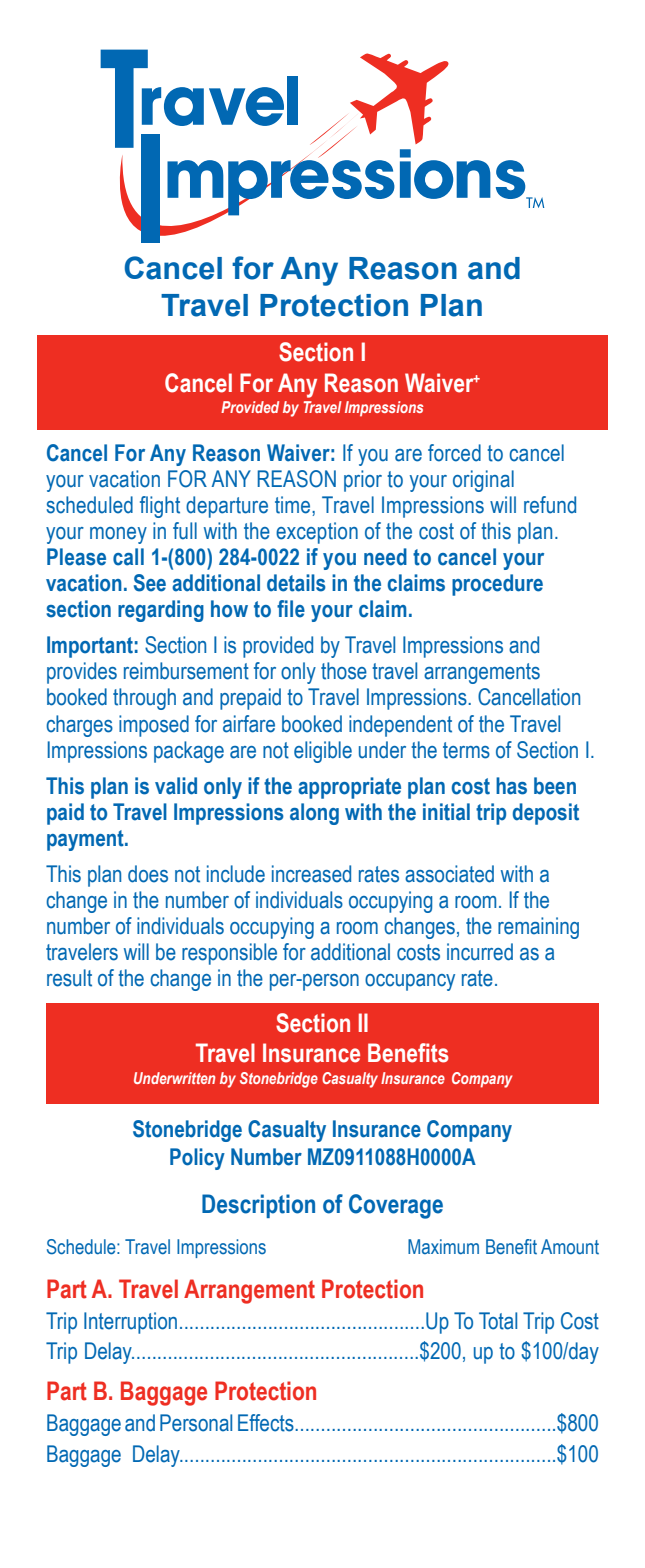  Describe the element at coordinates (396, 1206) in the image. I see `Coverage` at that location.
